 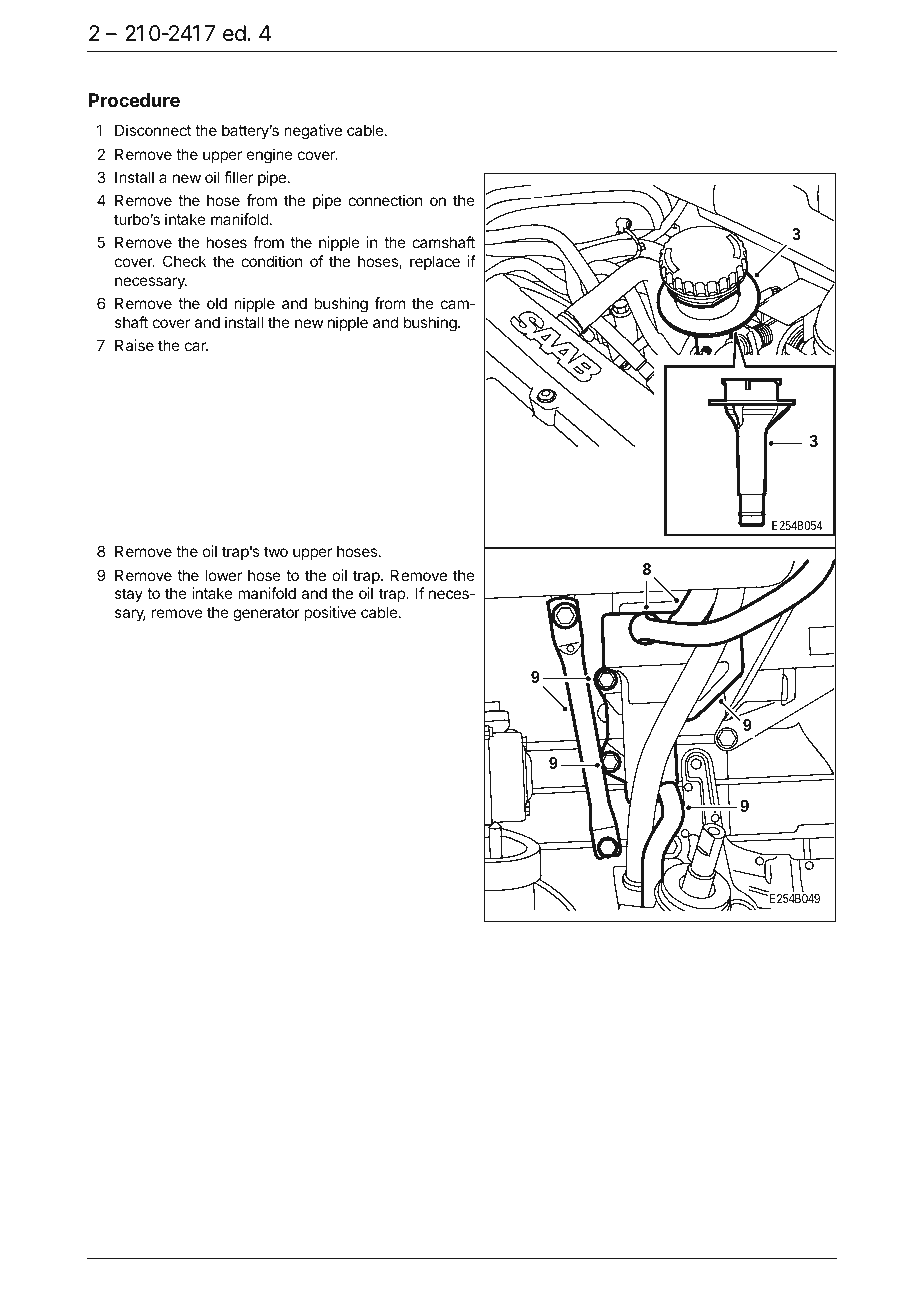 I want to click on replace, so click(x=435, y=262).
